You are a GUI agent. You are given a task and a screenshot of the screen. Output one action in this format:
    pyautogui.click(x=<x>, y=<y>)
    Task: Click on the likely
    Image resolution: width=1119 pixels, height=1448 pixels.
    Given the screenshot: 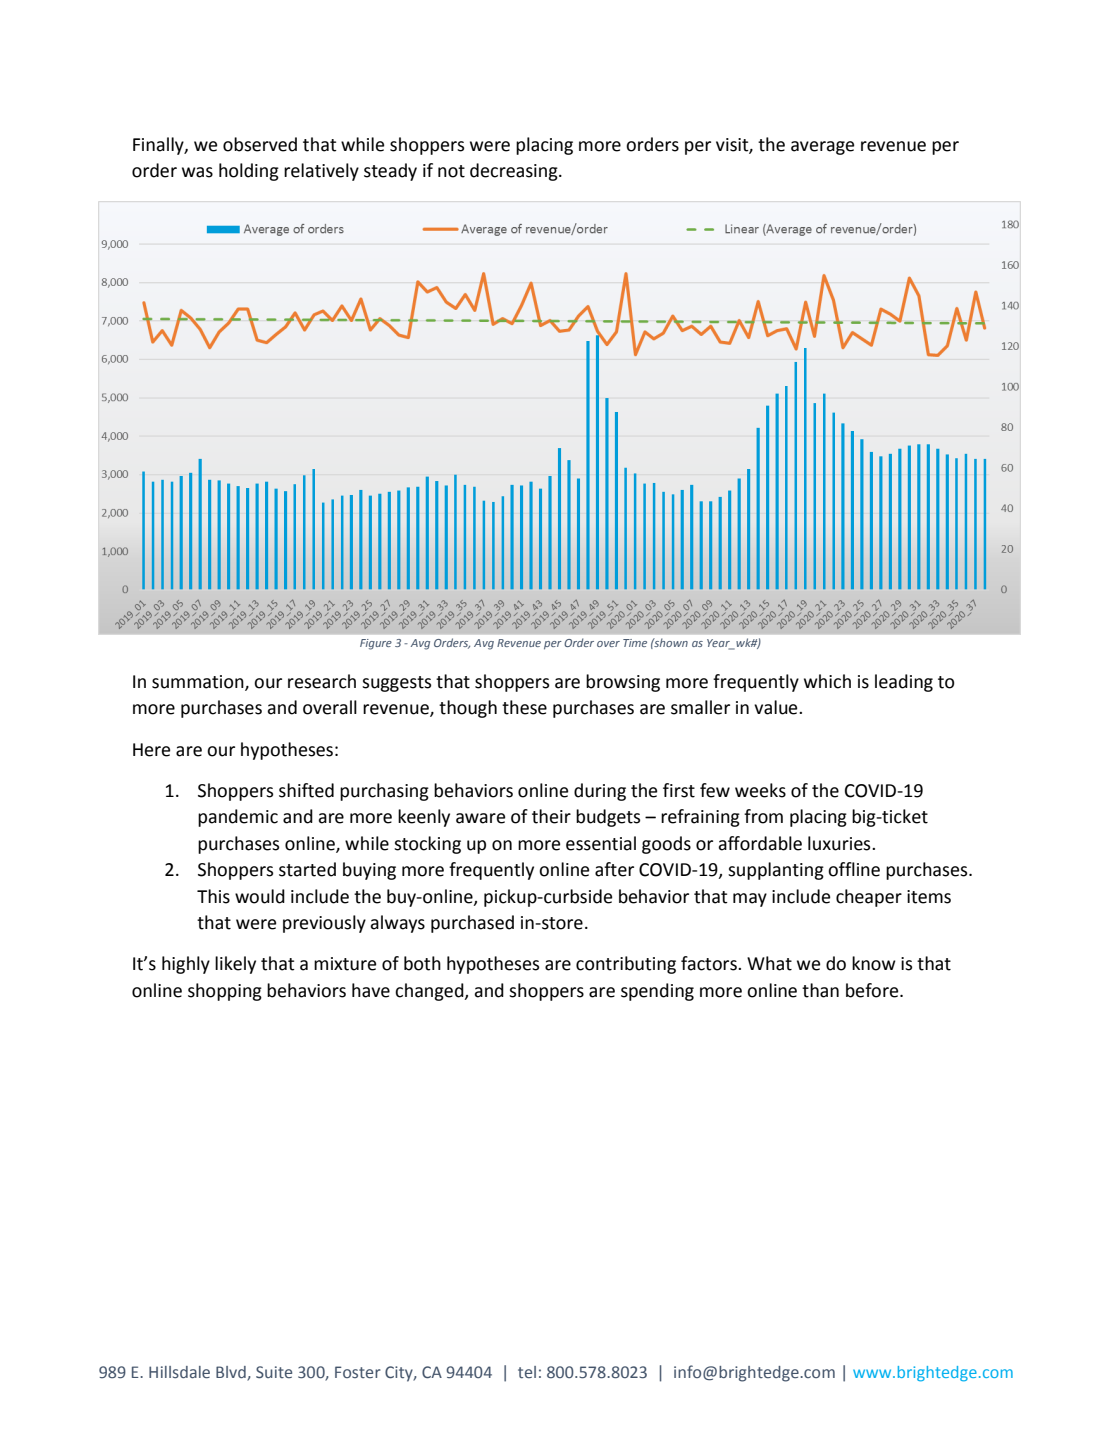 What is the action you would take?
    pyautogui.click(x=235, y=965)
